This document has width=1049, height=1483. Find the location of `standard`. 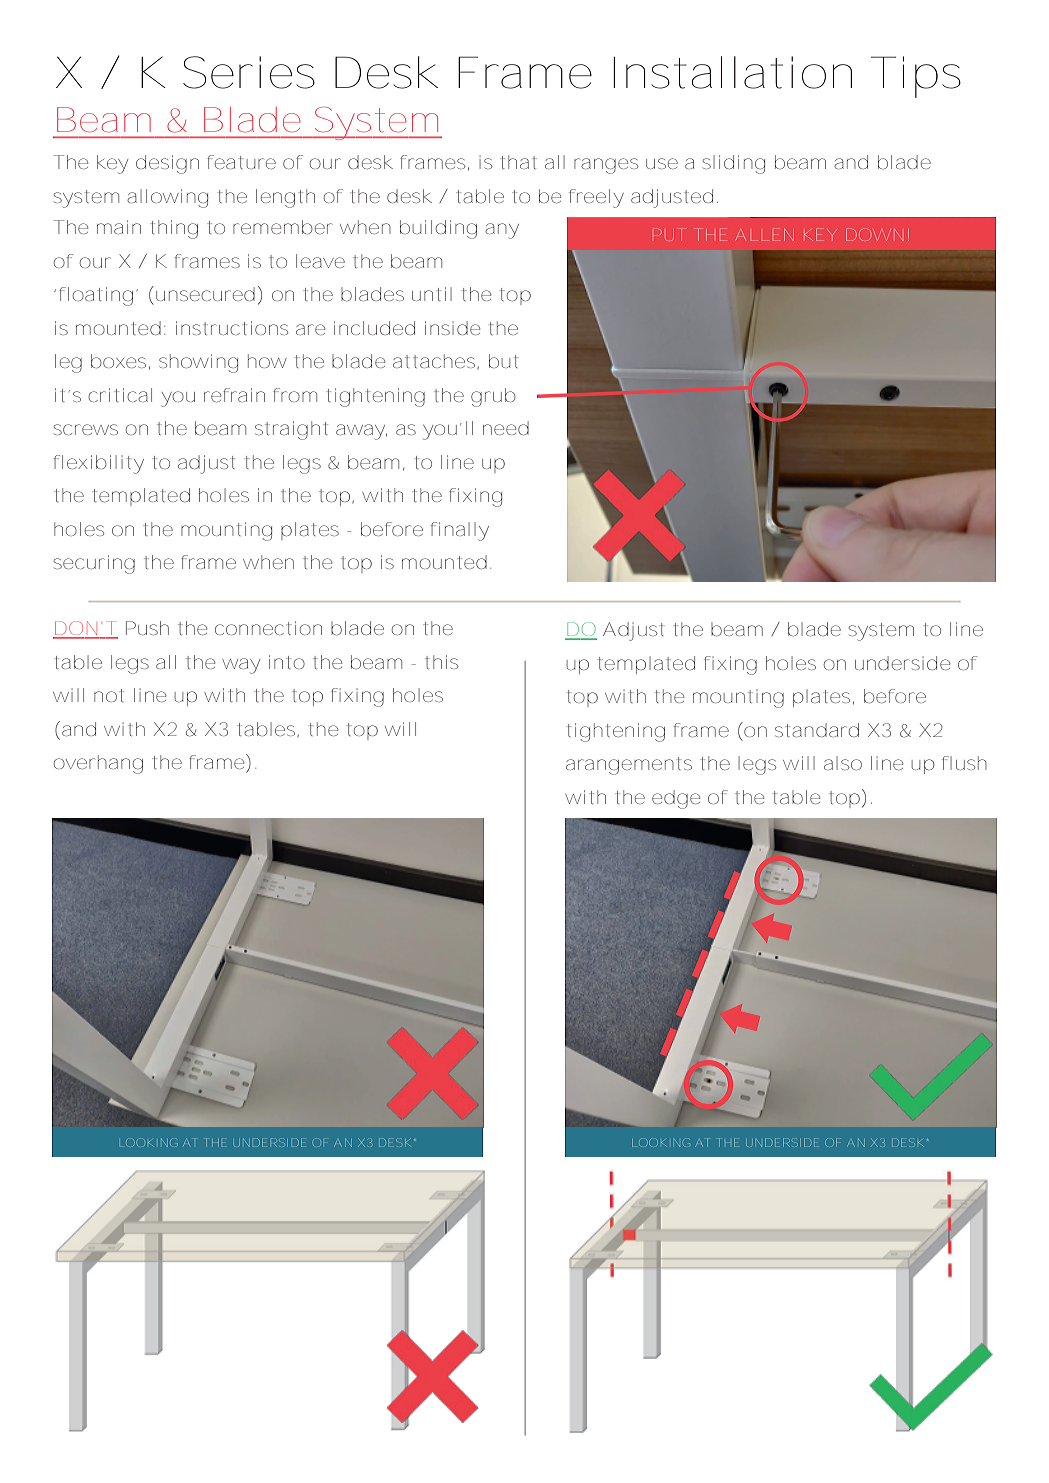

standard is located at coordinates (817, 730).
